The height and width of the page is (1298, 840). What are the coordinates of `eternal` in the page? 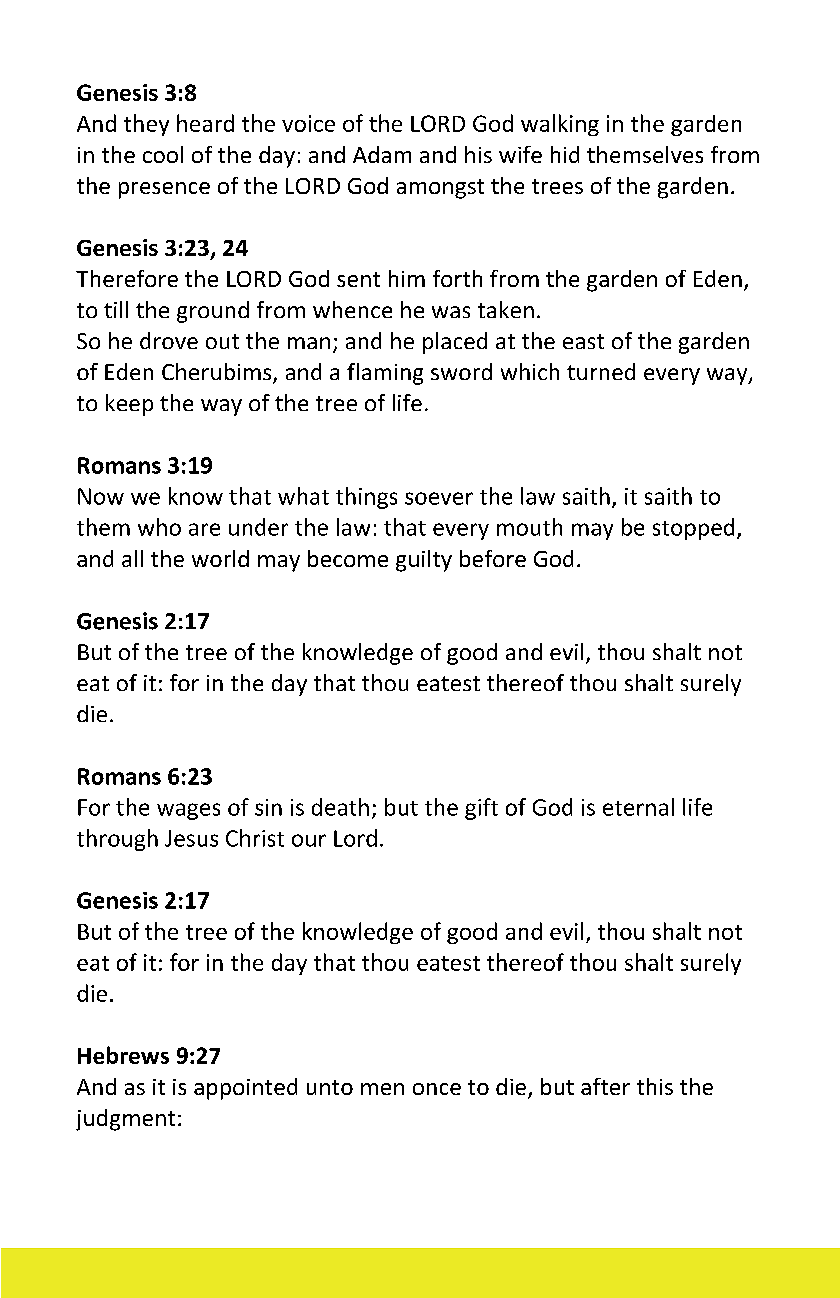 It's located at (638, 807).
